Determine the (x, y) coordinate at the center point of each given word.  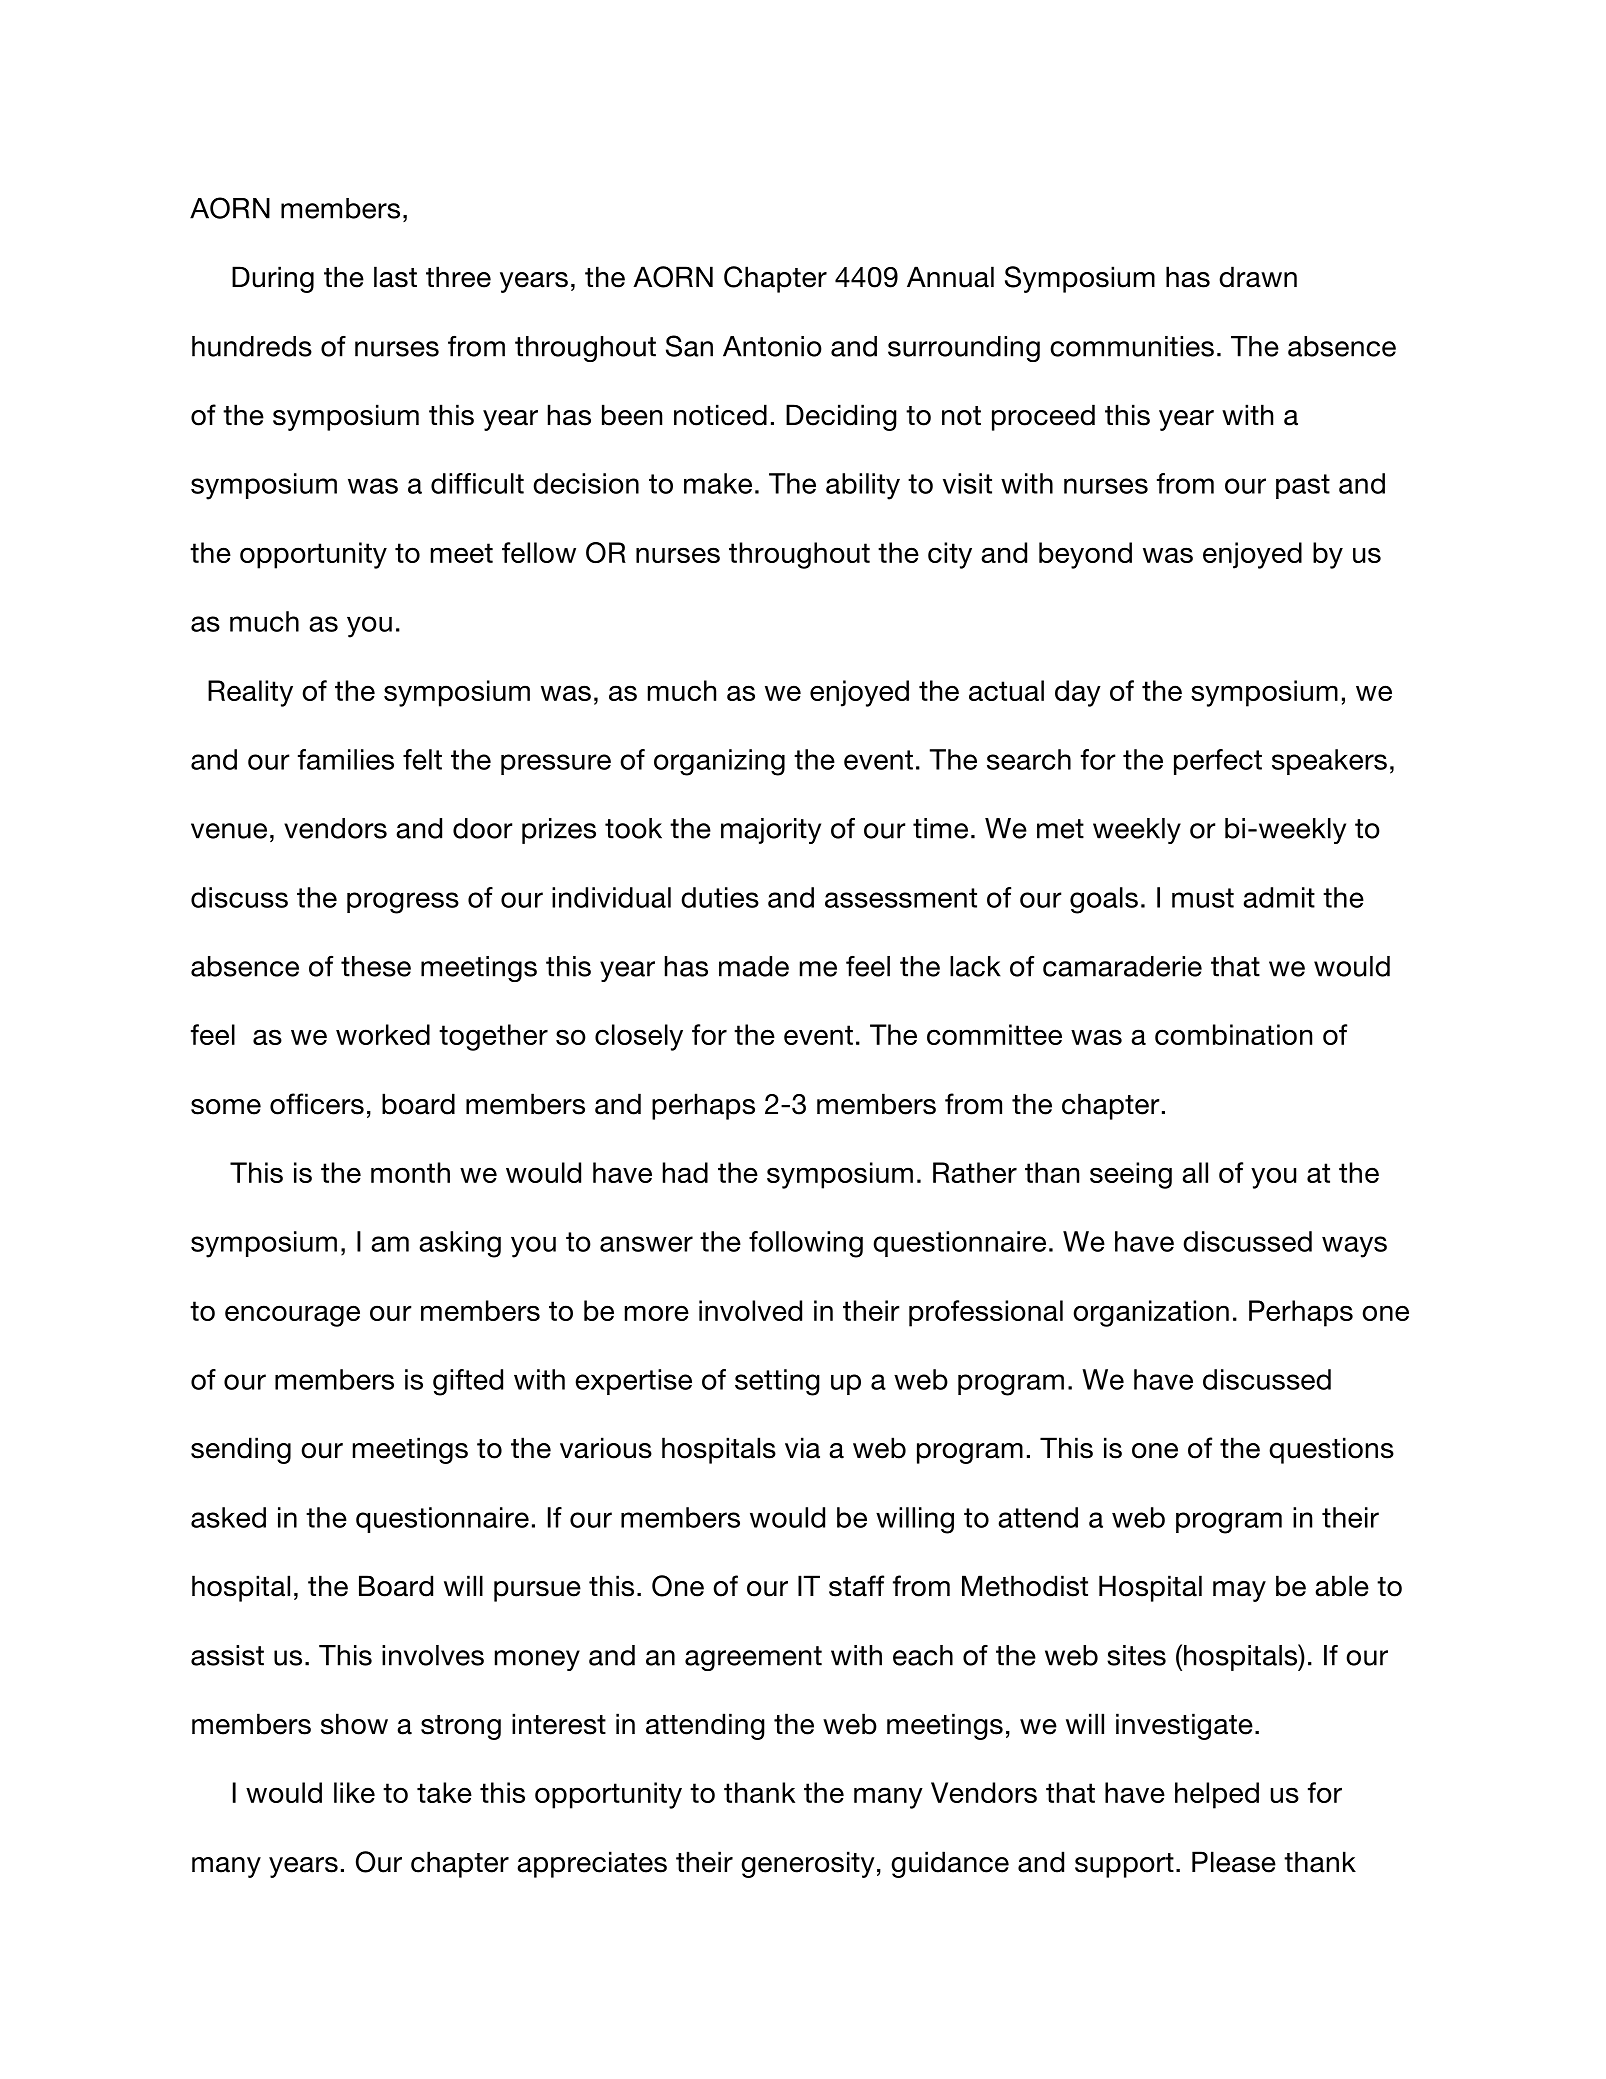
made (754, 966)
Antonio (772, 346)
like (354, 1792)
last (395, 277)
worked (383, 1034)
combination (1233, 1034)
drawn (1258, 277)
